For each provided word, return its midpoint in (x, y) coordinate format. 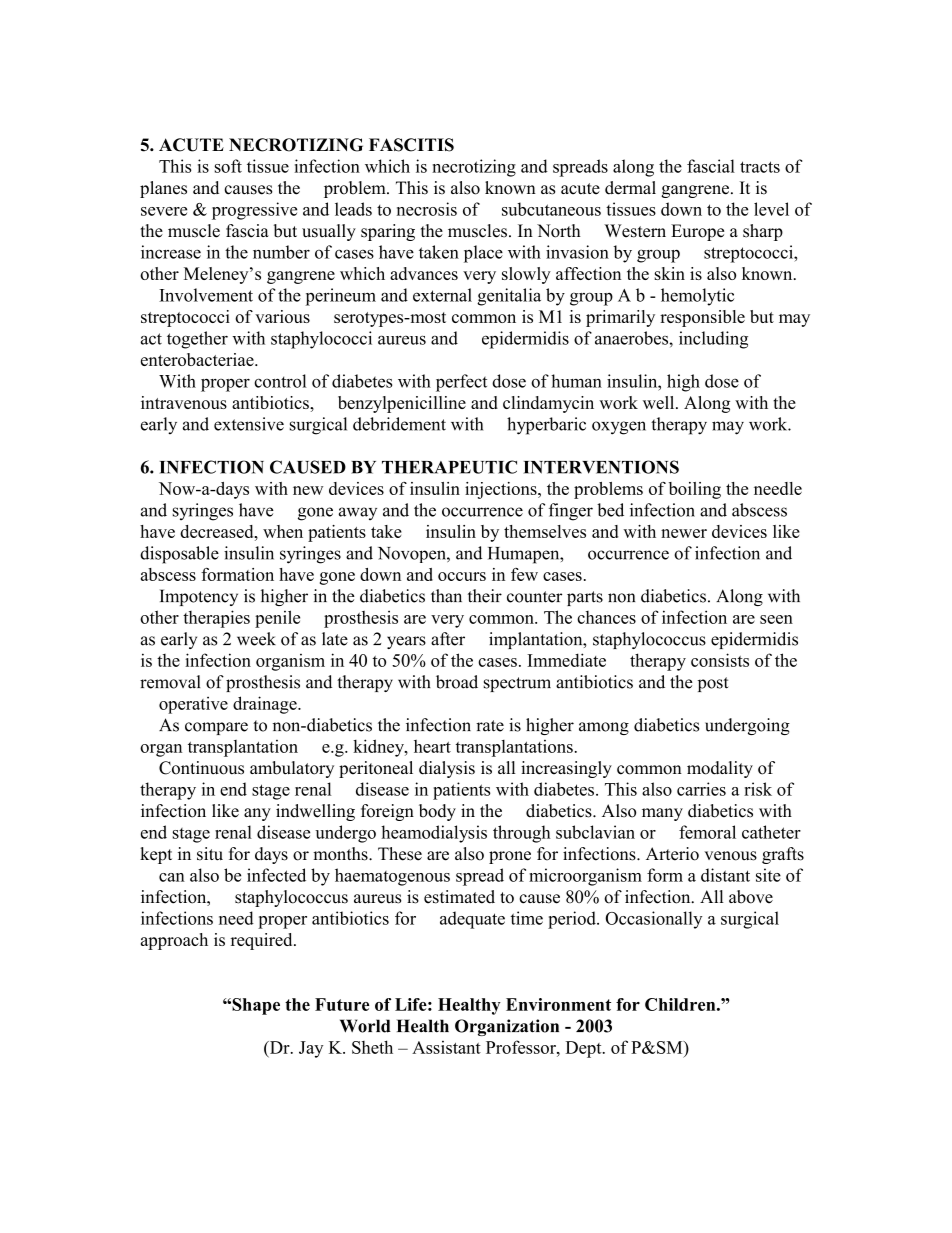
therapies (216, 619)
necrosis (427, 209)
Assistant (446, 1047)
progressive (254, 211)
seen (776, 619)
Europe (697, 232)
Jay (311, 1049)
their (485, 596)
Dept (585, 1049)
